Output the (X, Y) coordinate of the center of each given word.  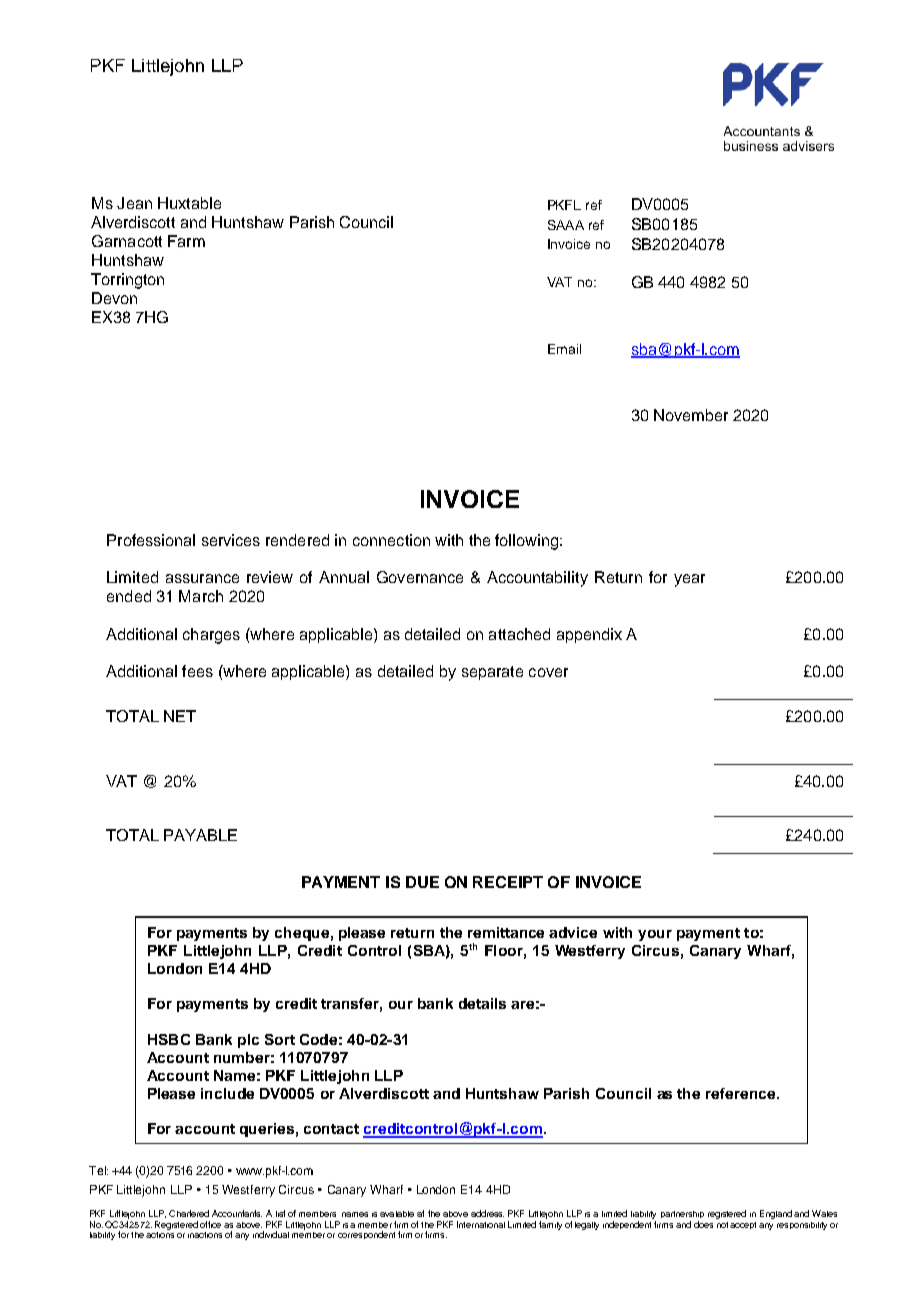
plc (248, 1041)
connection (391, 540)
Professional (151, 540)
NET (180, 716)
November (691, 415)
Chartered (189, 1213)
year (689, 580)
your (655, 935)
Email (564, 349)
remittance (506, 932)
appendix (589, 635)
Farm (186, 241)
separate (492, 673)
